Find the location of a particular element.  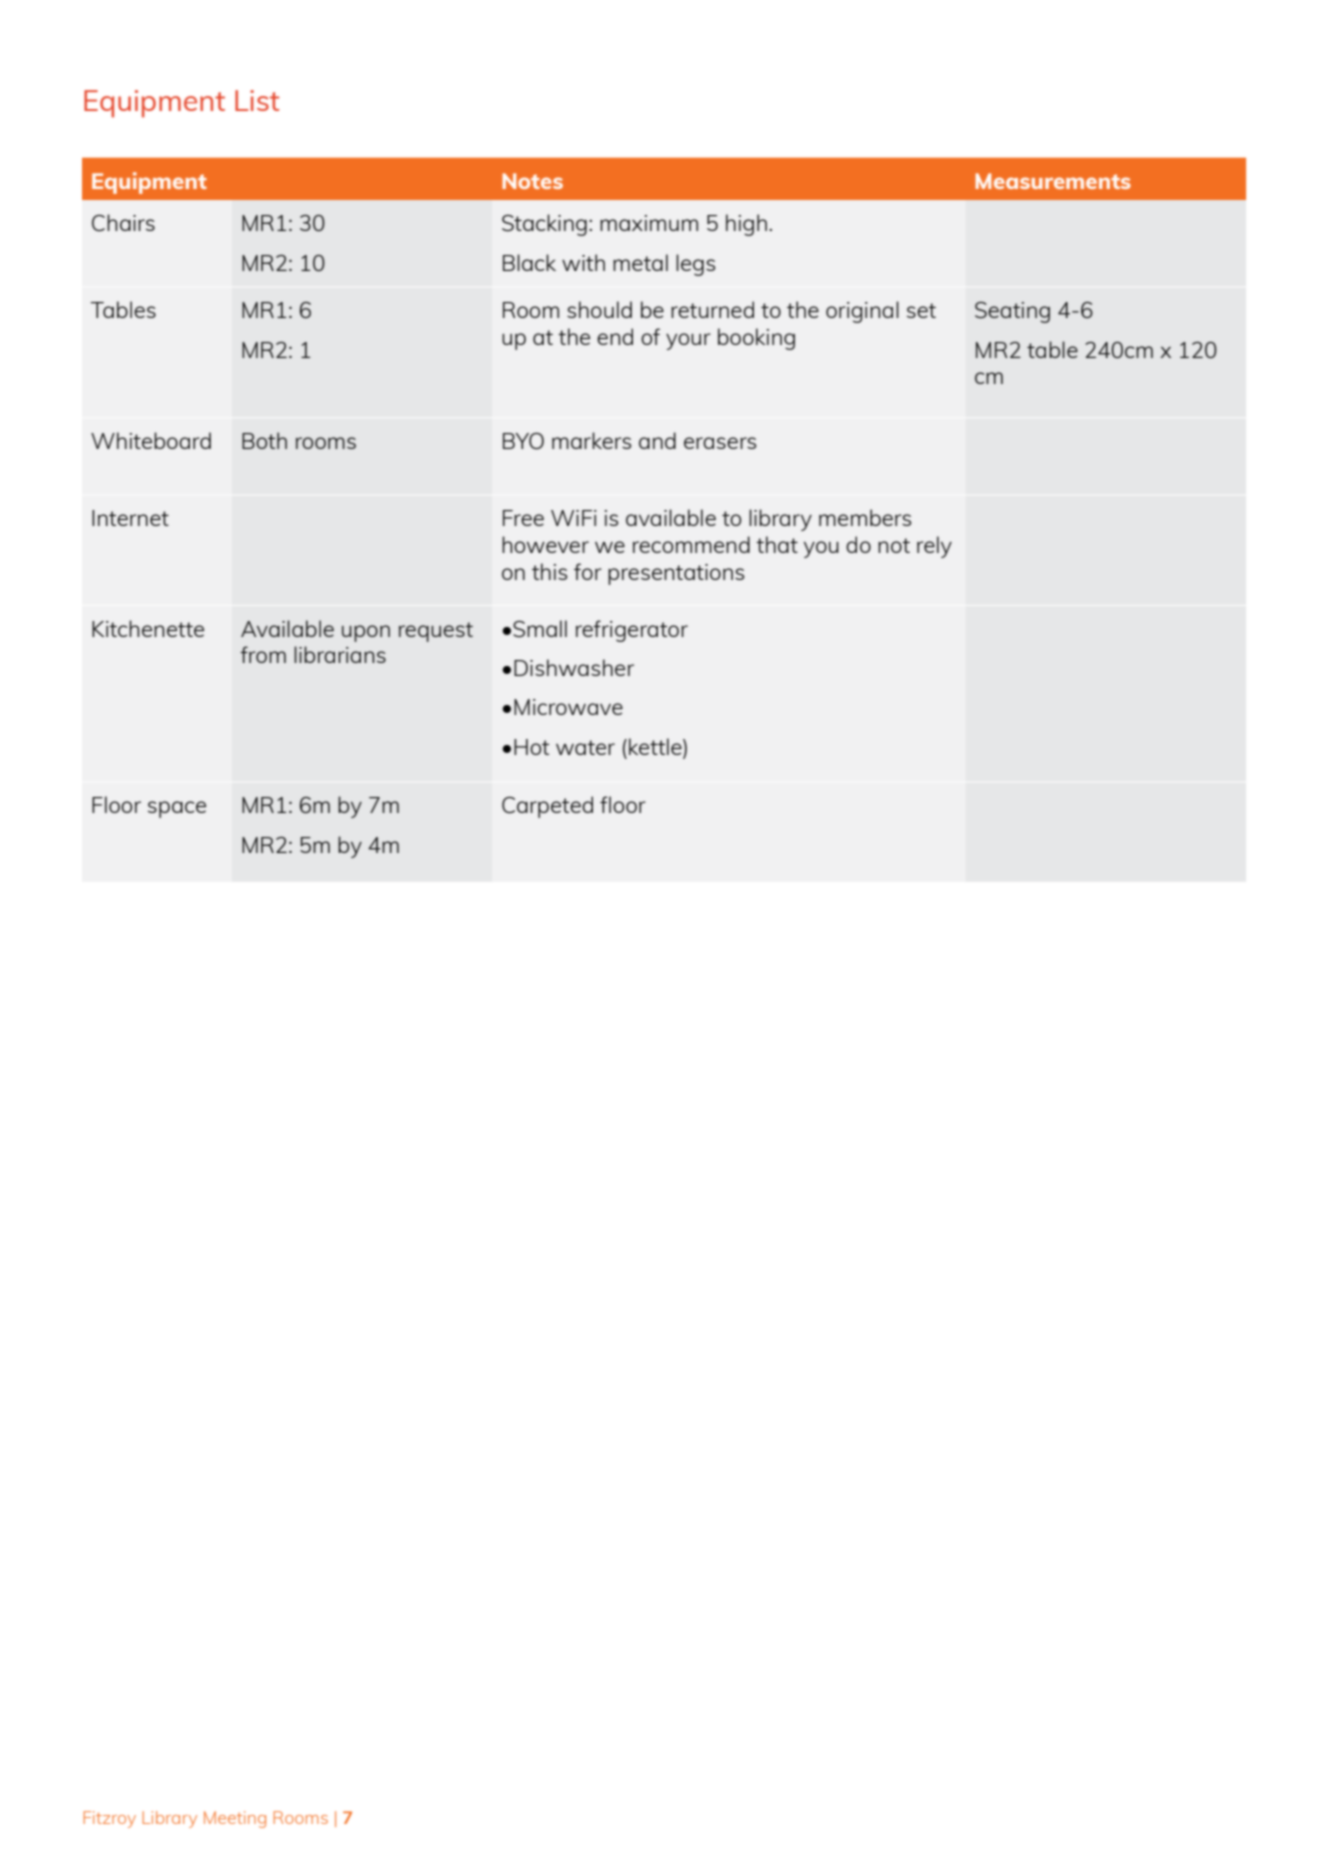

Measurements is located at coordinates (1053, 181).
